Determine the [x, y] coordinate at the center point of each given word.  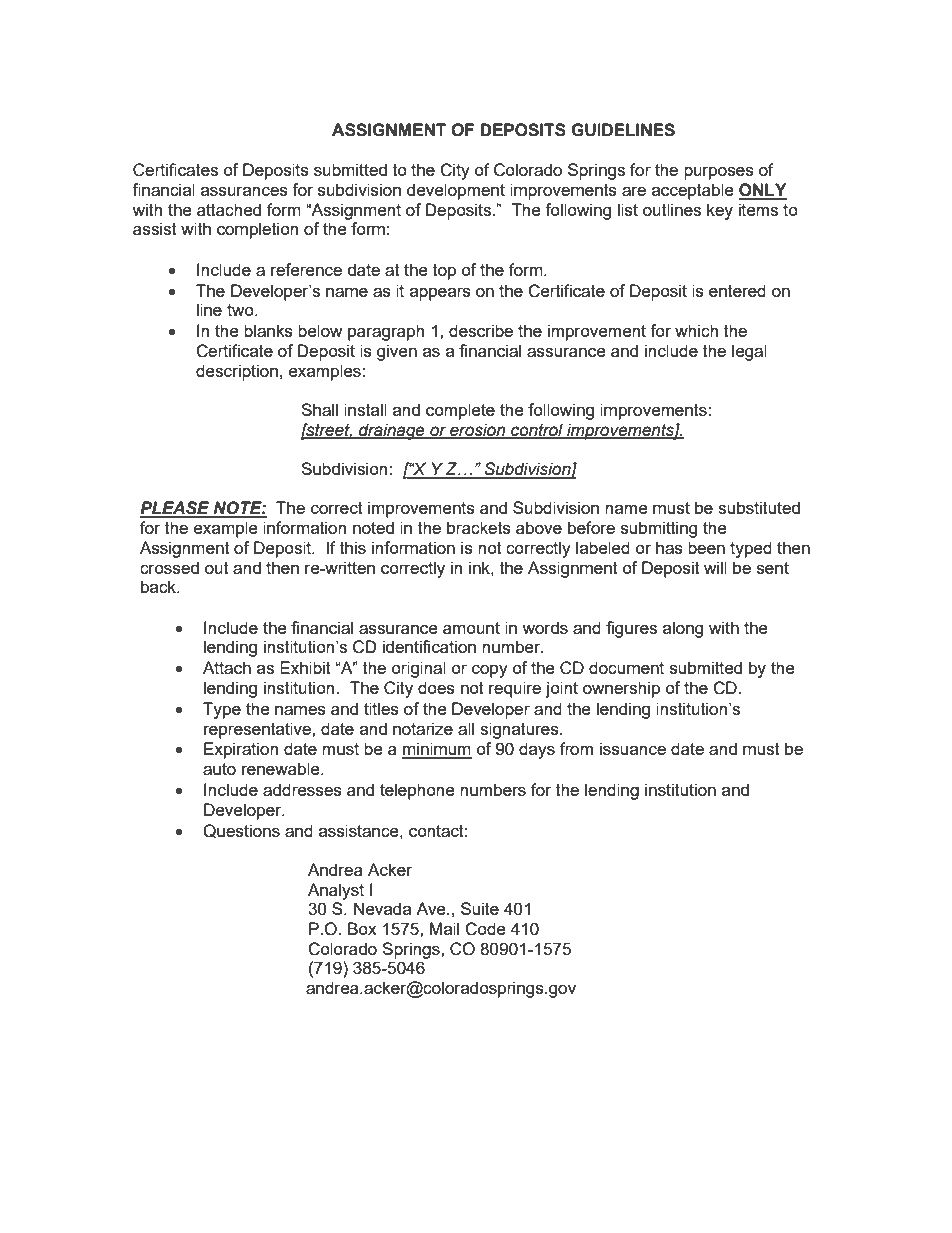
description [237, 372]
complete [460, 411]
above [539, 527]
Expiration [241, 750]
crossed [169, 567]
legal [749, 352]
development [456, 191]
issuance [633, 748]
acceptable [693, 191]
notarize [423, 728]
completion [257, 230]
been [706, 547]
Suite [480, 908]
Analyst [336, 891]
